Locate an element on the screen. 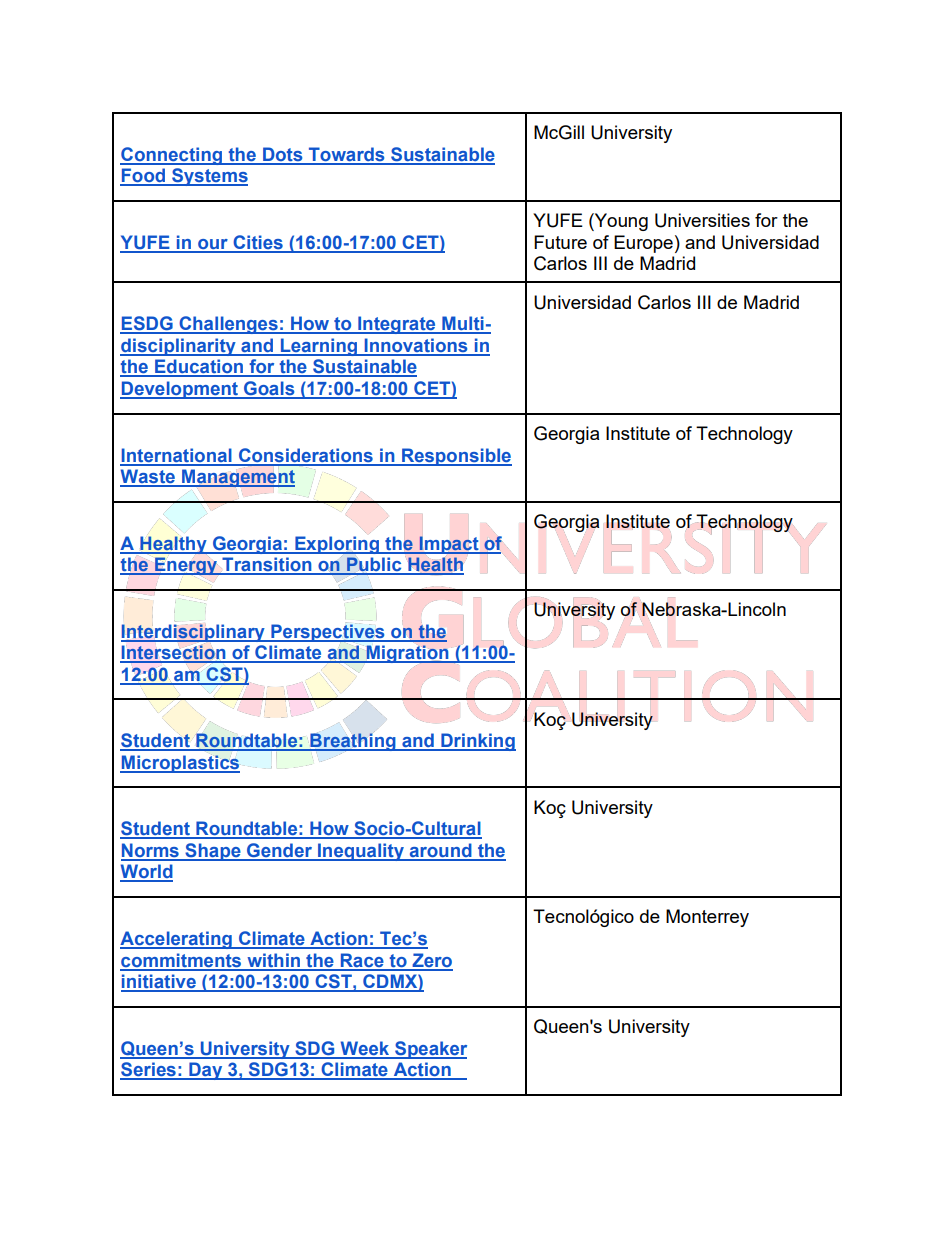 This screenshot has height=1233, width=952. Speaker is located at coordinates (430, 1050).
